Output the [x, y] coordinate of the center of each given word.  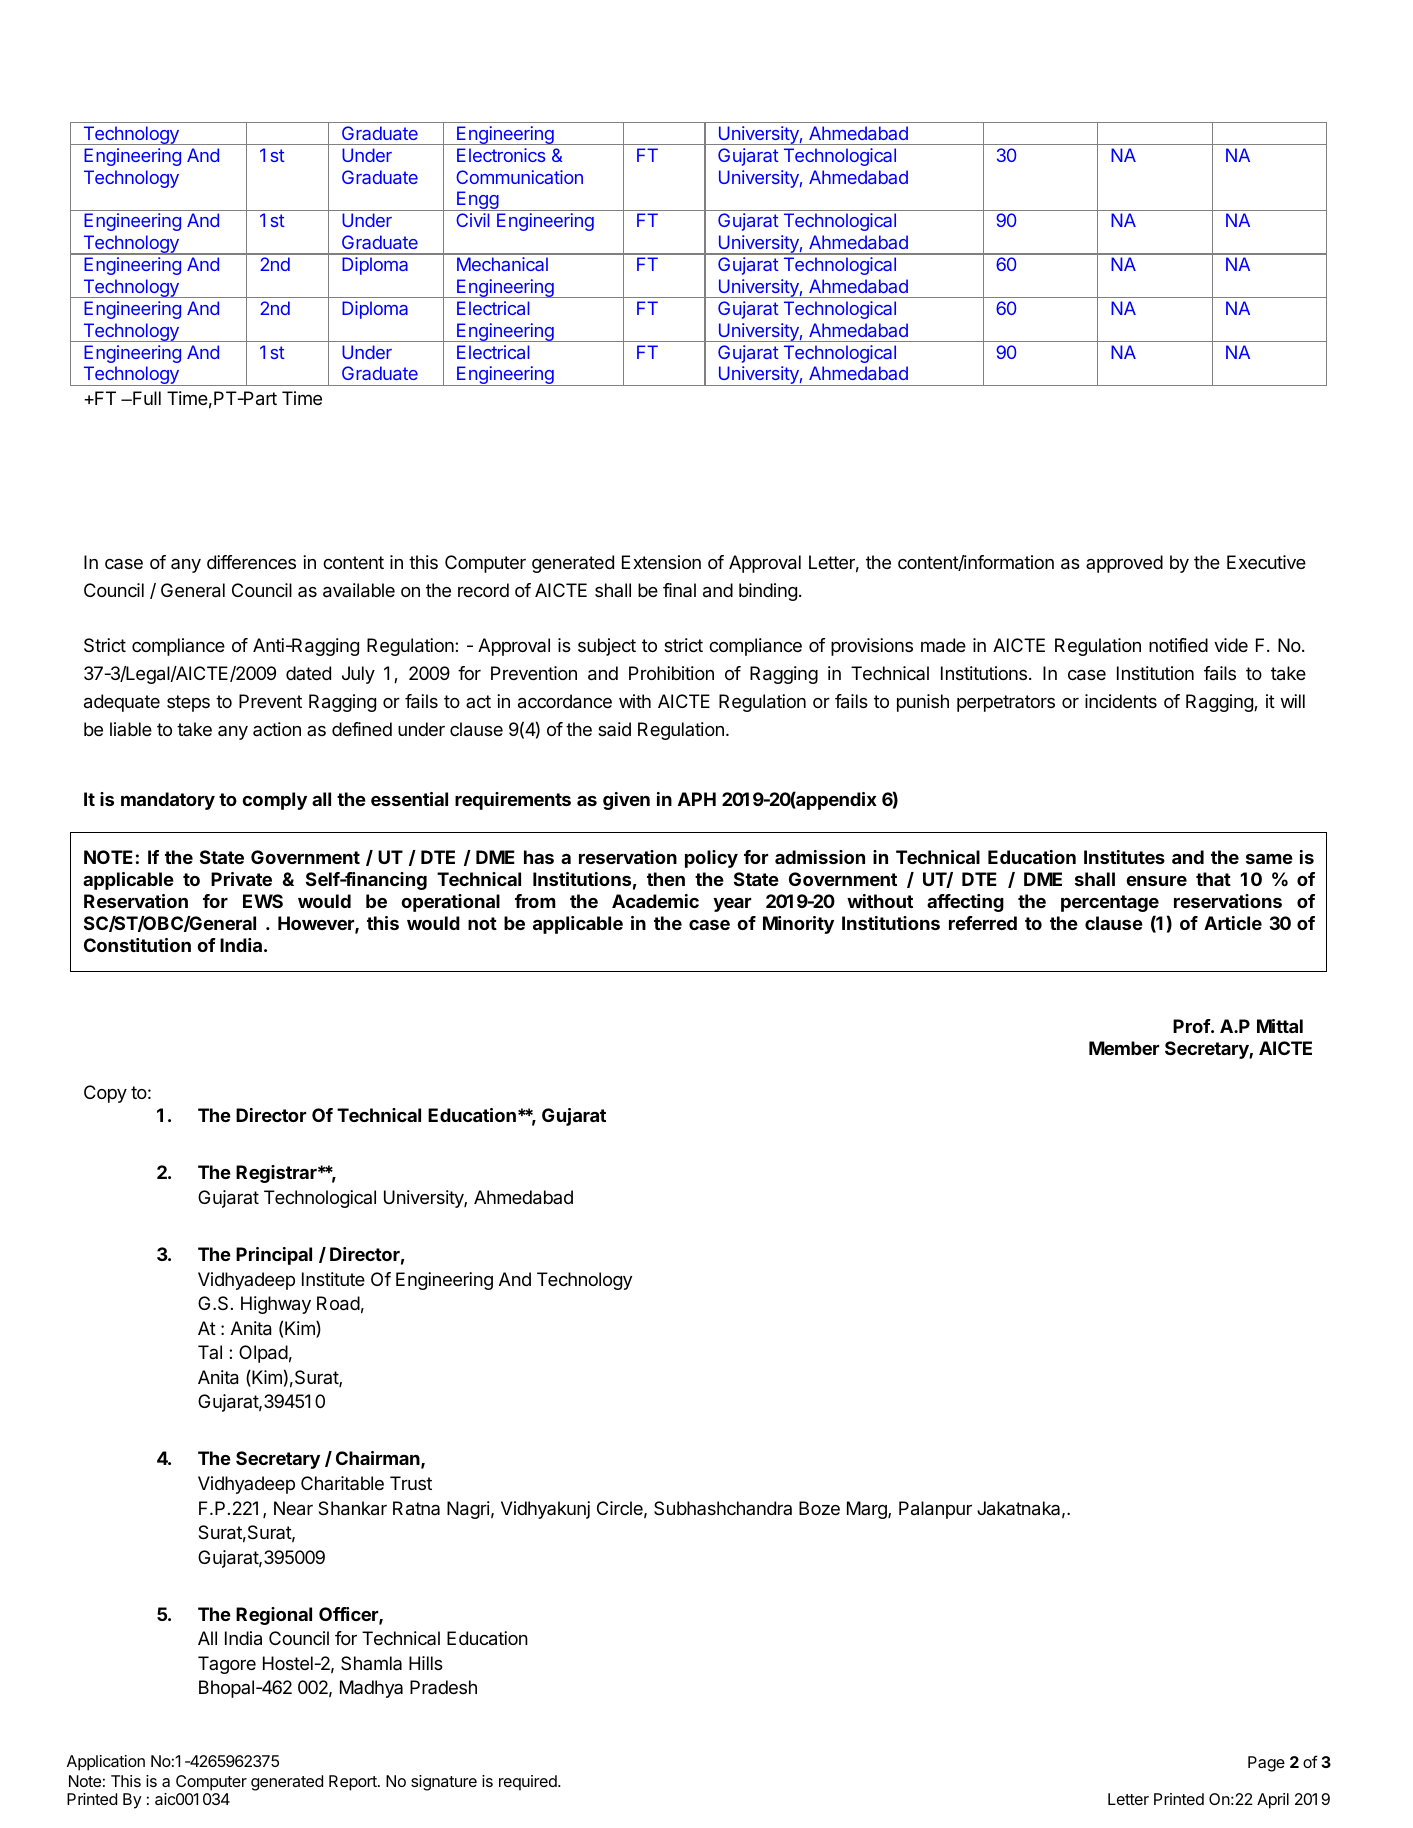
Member [1124, 1048]
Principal [274, 1256]
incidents [1121, 701]
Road [338, 1303]
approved [1124, 564]
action [277, 729]
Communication [519, 177]
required [529, 1783]
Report [354, 1783]
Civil [473, 220]
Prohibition [671, 673]
